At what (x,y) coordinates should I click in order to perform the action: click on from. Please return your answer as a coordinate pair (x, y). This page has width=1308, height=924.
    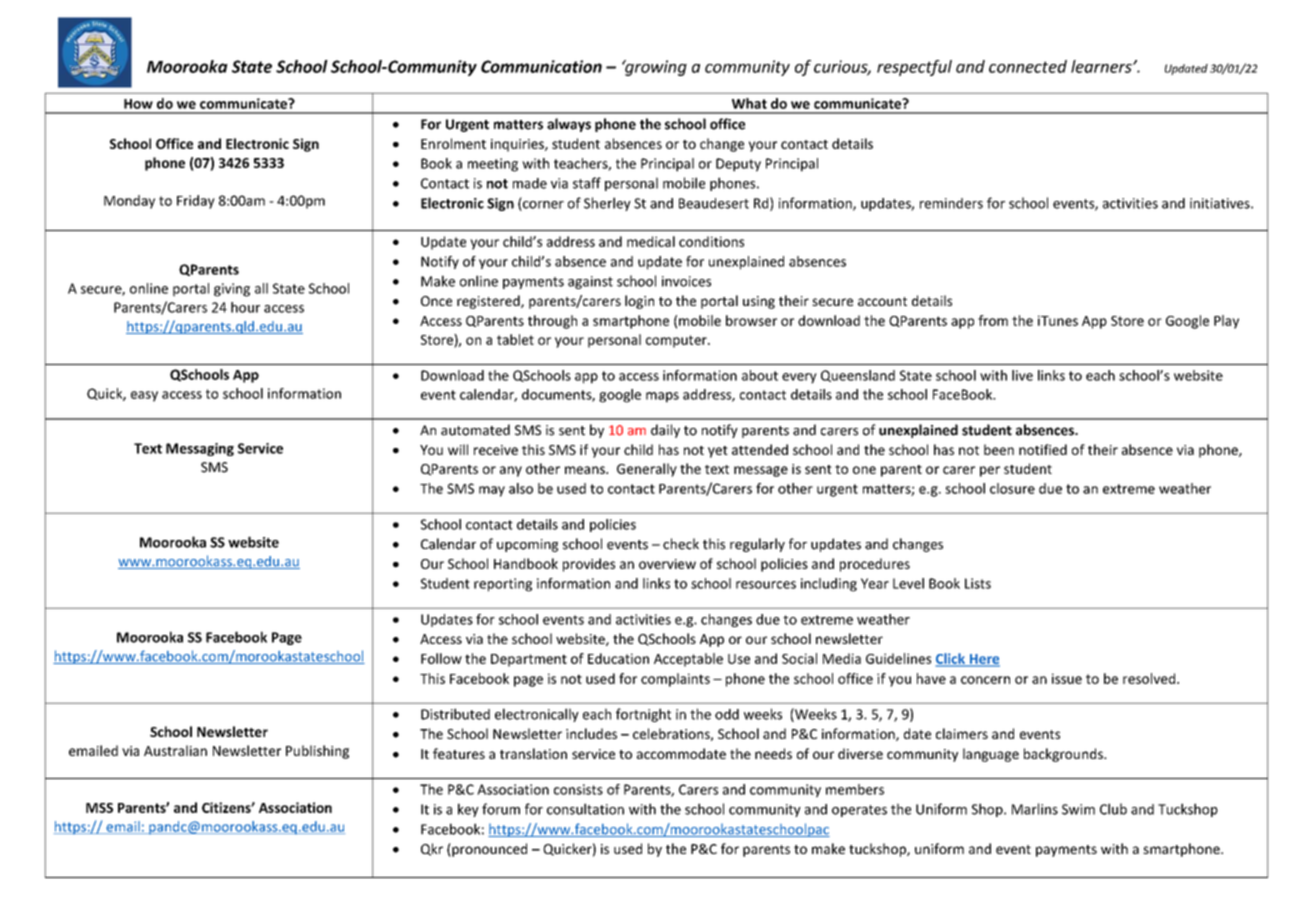
    Looking at the image, I should click on (993, 320).
